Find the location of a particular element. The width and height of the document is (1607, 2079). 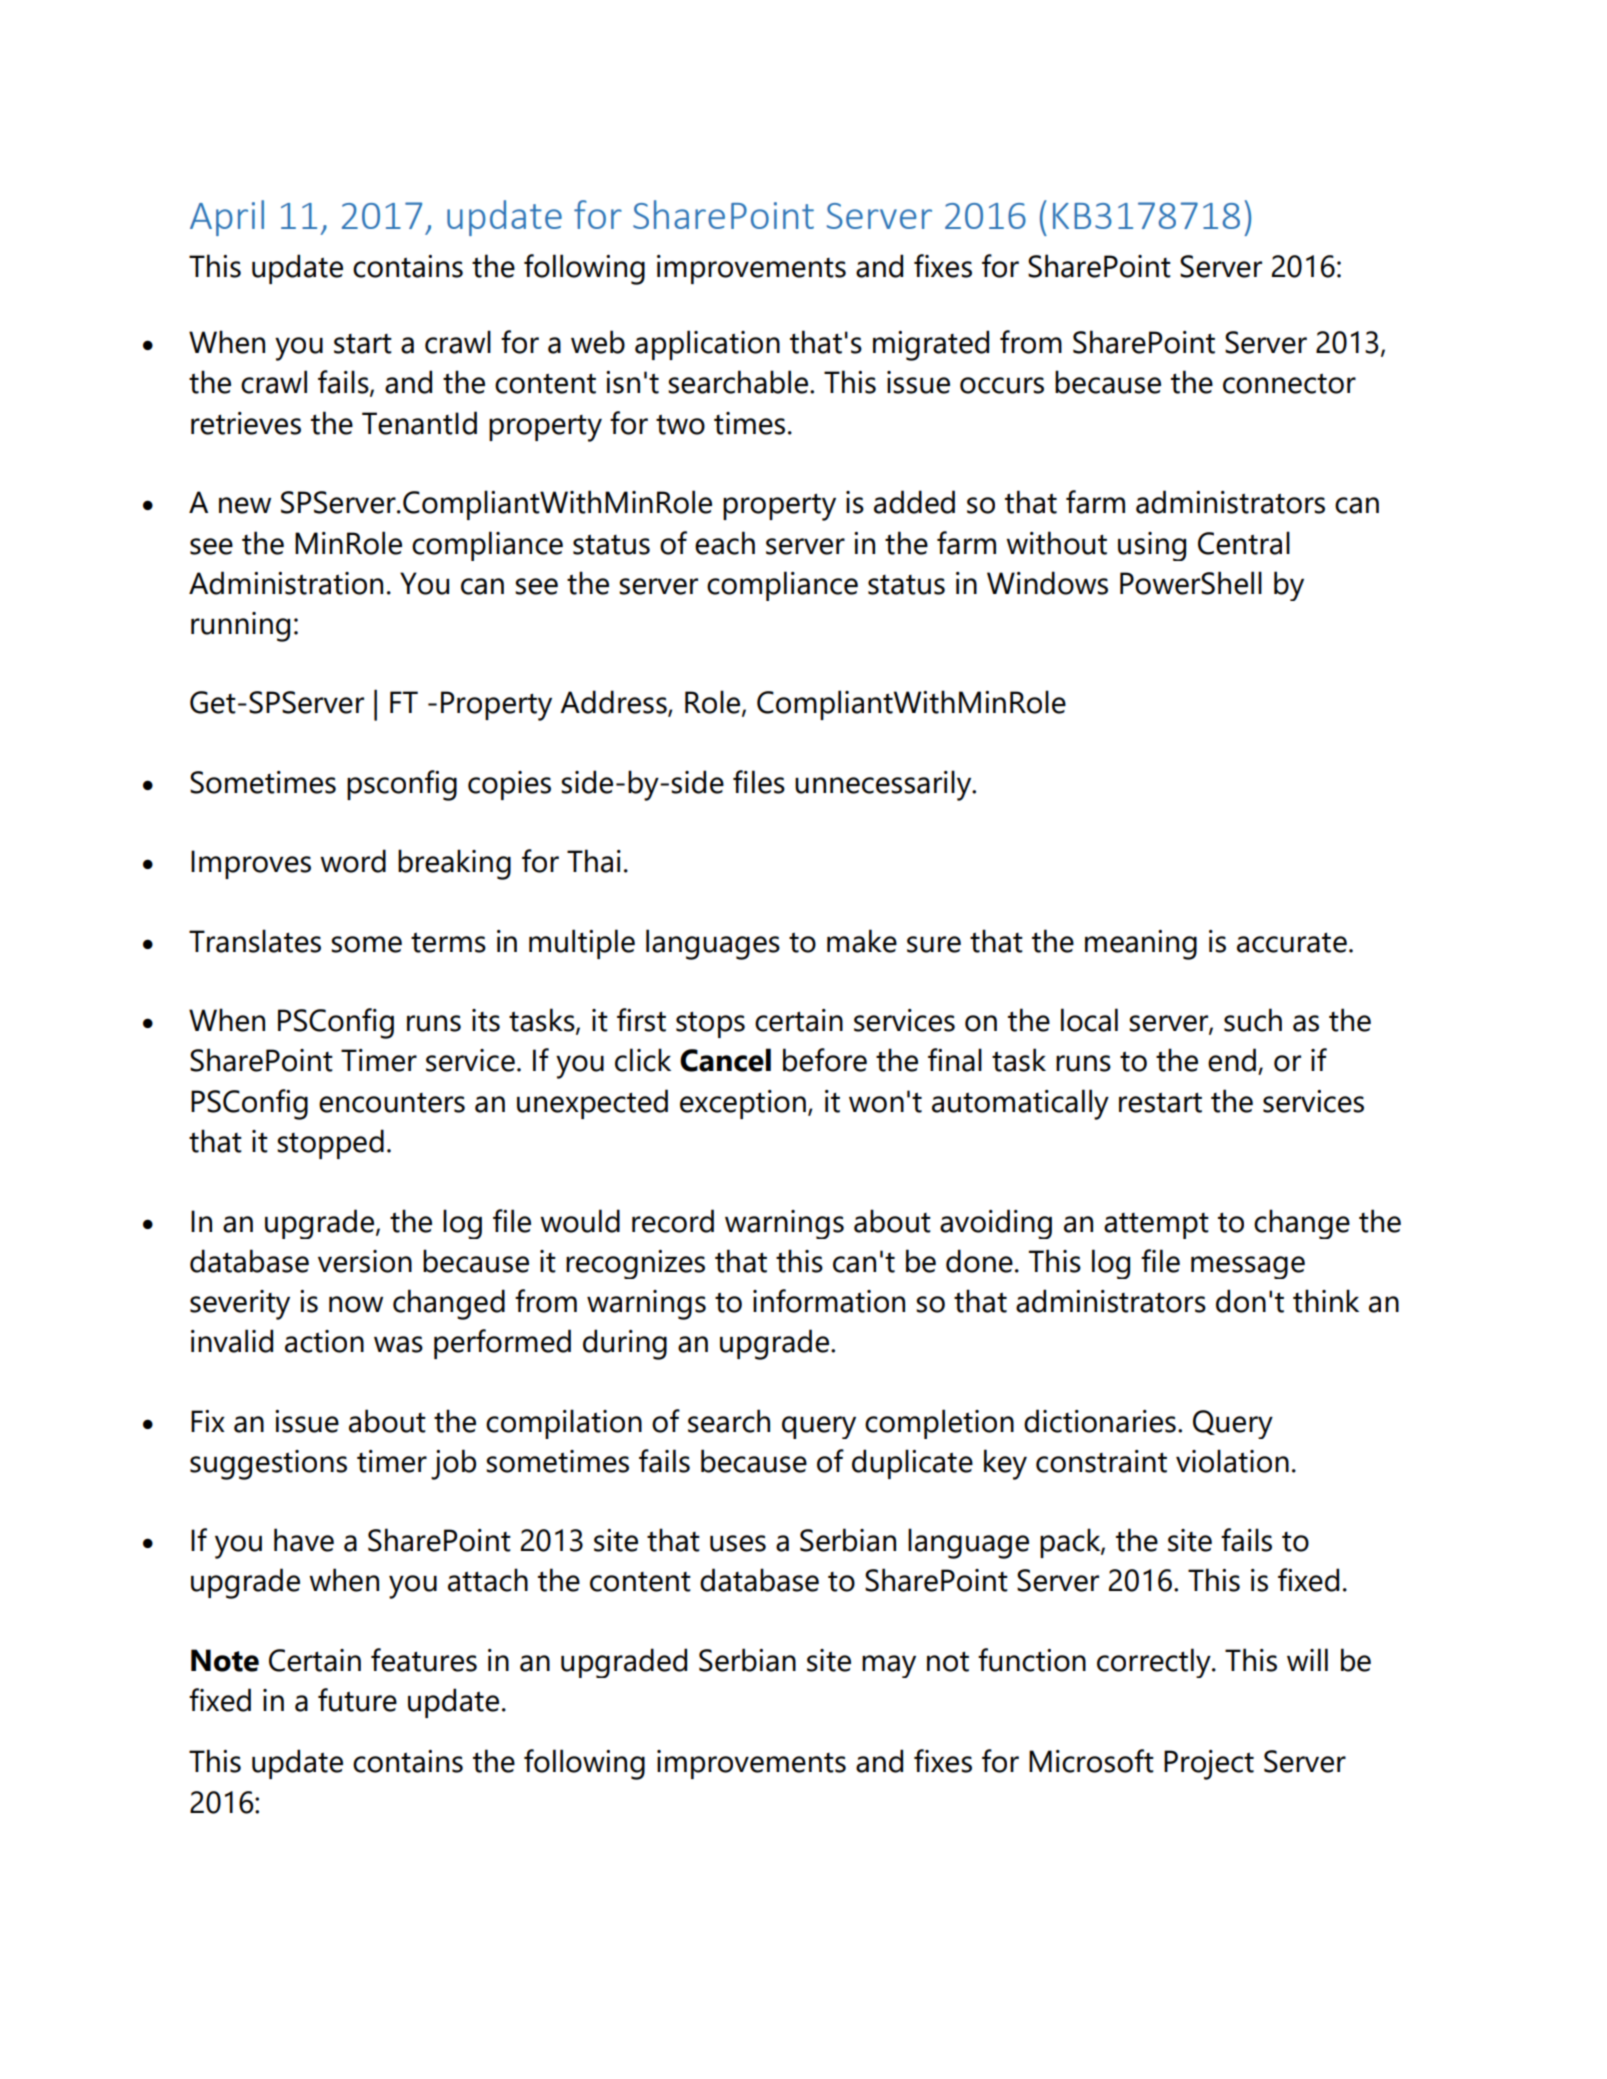

future is located at coordinates (357, 1700).
